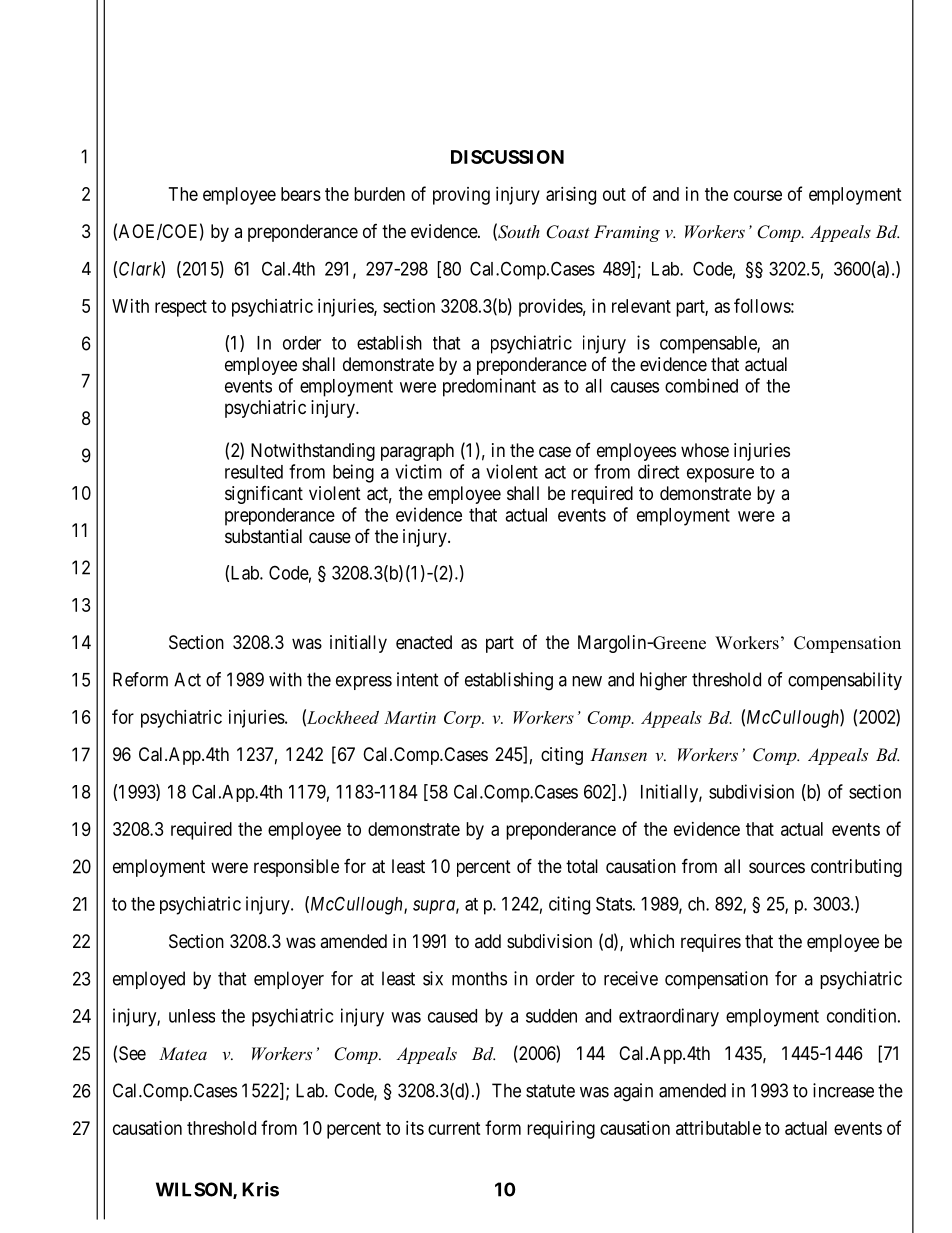 Image resolution: width=952 pixels, height=1233 pixels. Describe the element at coordinates (364, 683) in the document. I see `express` at that location.
